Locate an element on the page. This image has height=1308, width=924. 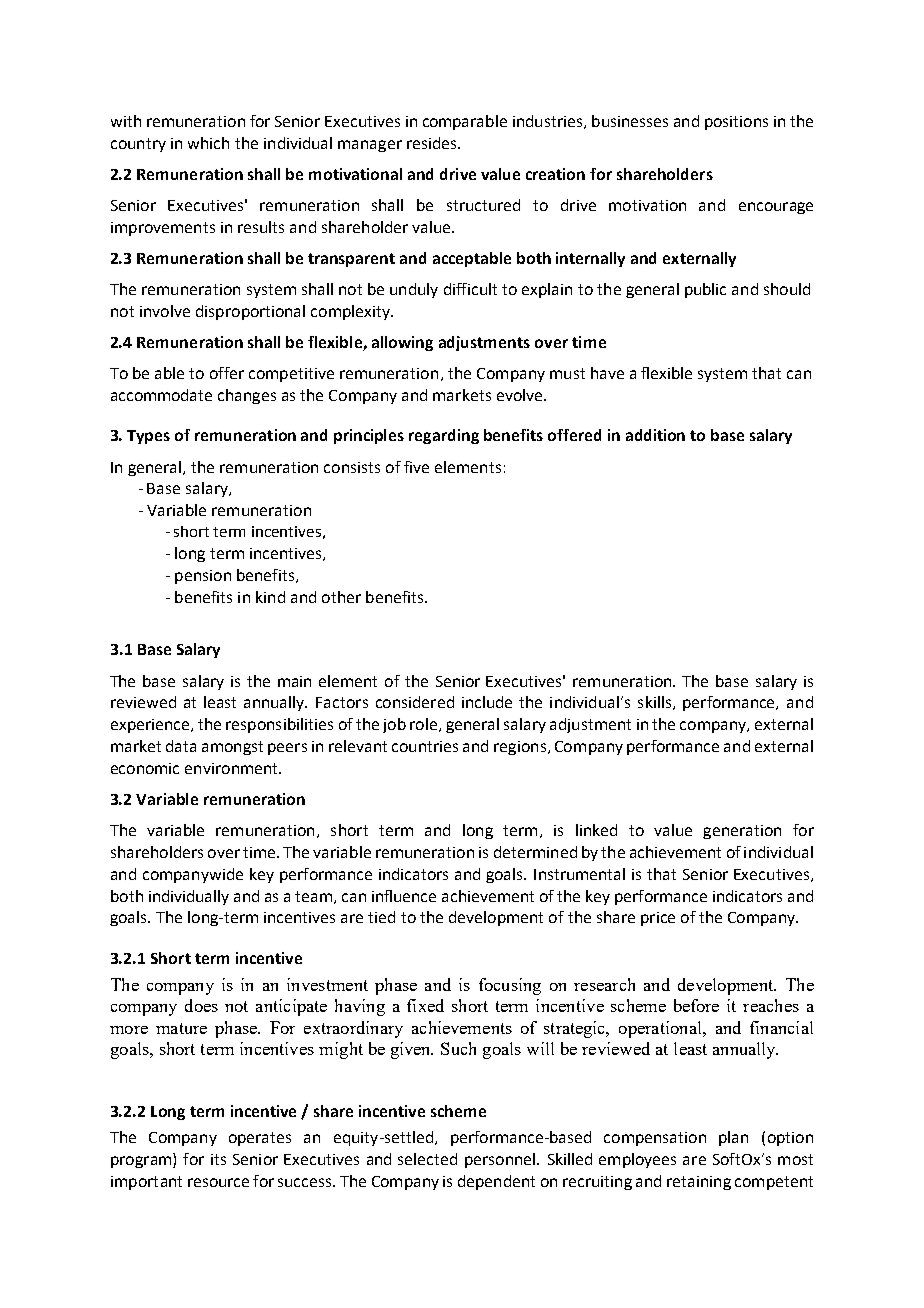
positions is located at coordinates (736, 123).
